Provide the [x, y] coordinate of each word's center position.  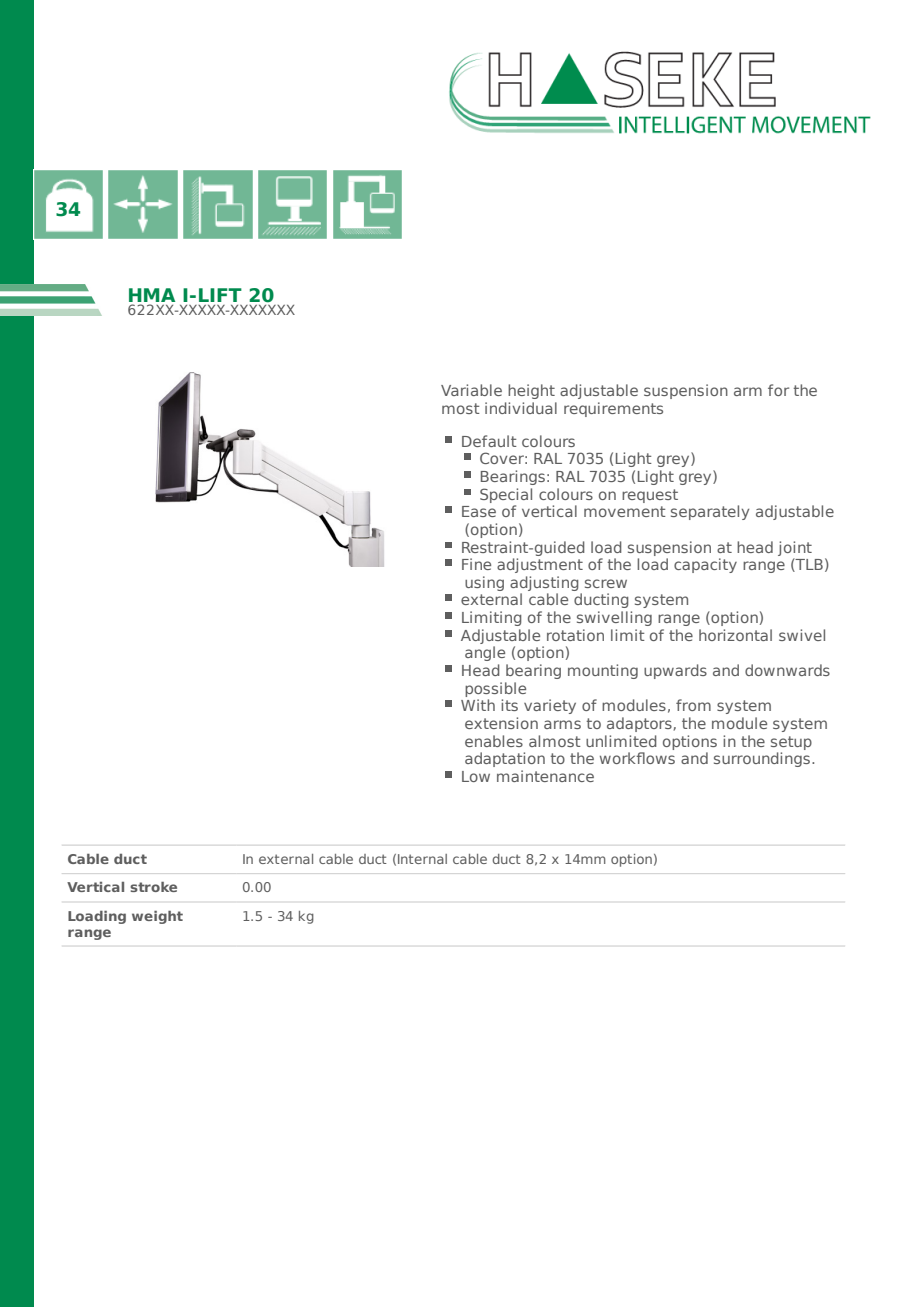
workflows [637, 758]
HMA [152, 295]
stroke [153, 887]
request [650, 496]
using [484, 583]
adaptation [505, 759]
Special [506, 495]
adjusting [544, 583]
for [778, 390]
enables [494, 741]
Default [489, 441]
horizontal [735, 635]
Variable [471, 390]
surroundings [762, 759]
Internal [422, 859]
